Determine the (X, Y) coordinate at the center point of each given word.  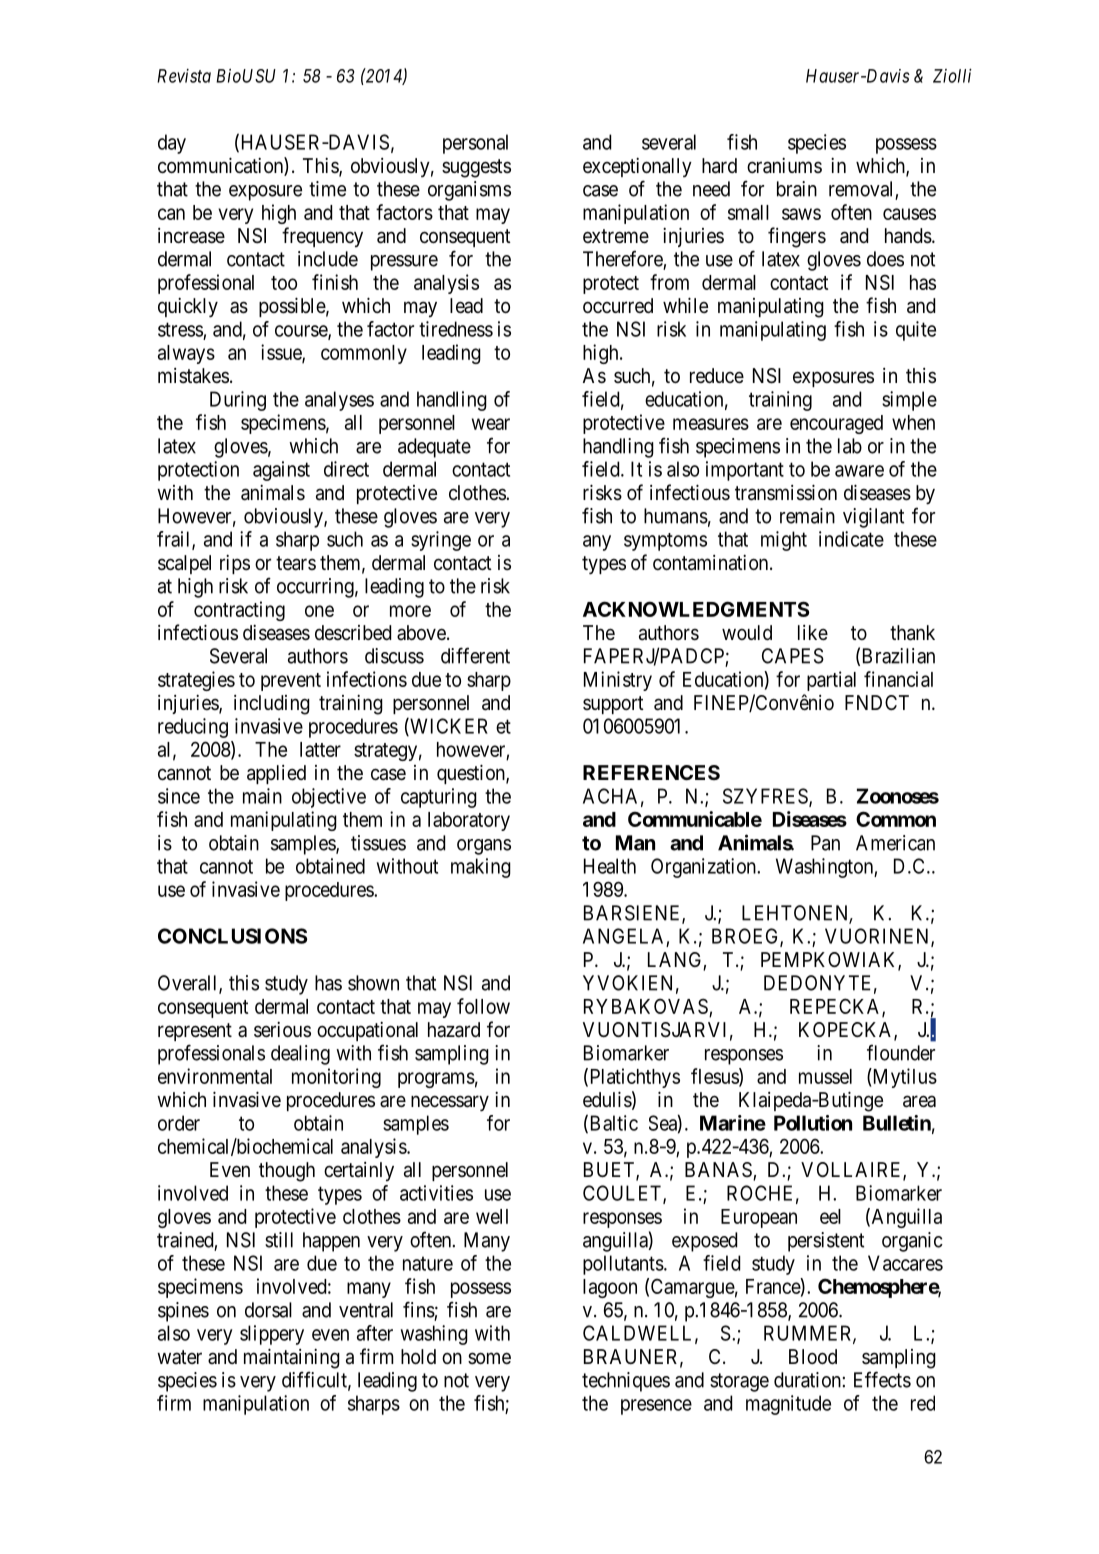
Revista (184, 76)
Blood (813, 1356)
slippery (272, 1335)
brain (797, 189)
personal (475, 144)
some (489, 1358)
